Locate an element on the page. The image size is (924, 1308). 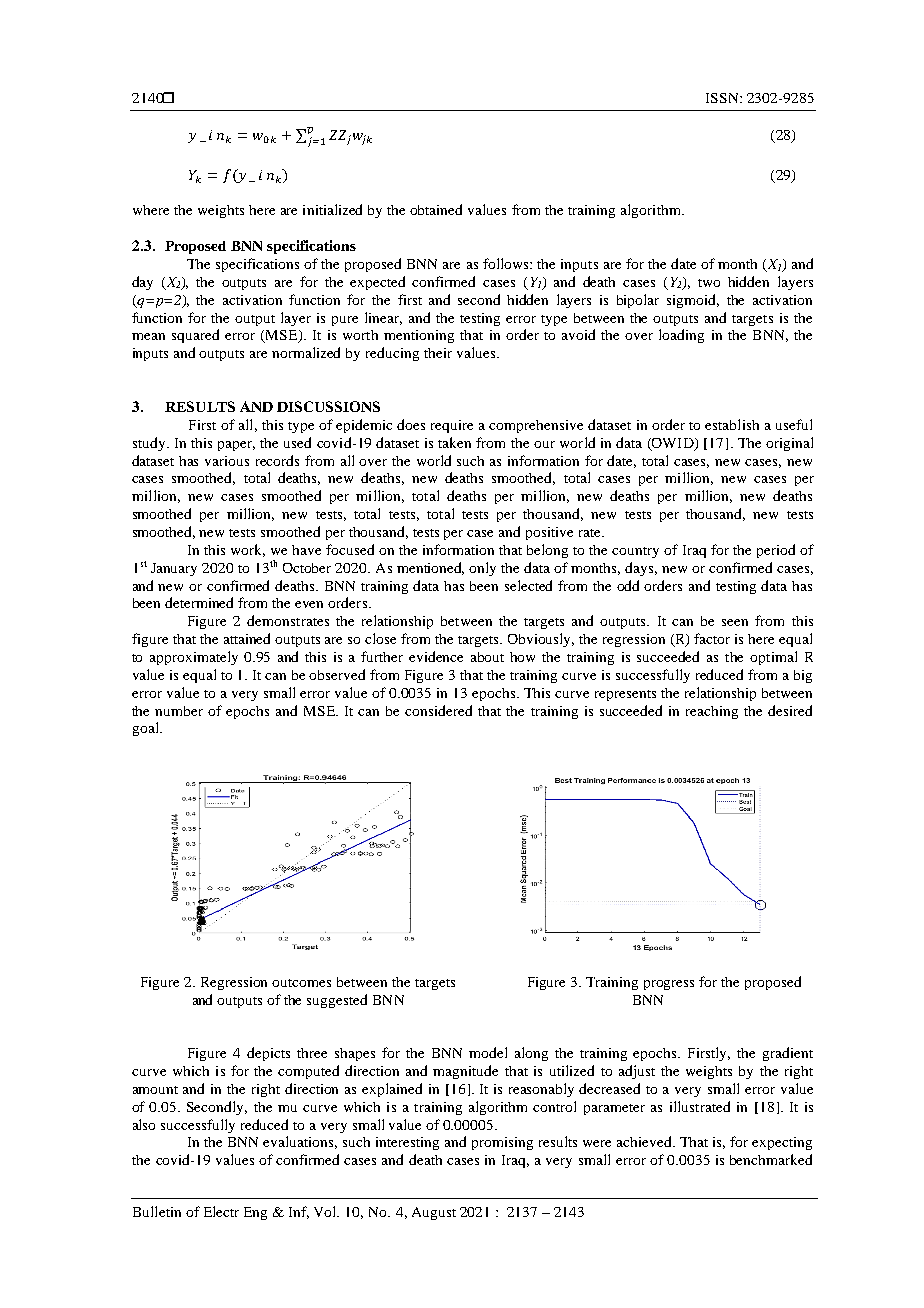
promising is located at coordinates (502, 1143).
